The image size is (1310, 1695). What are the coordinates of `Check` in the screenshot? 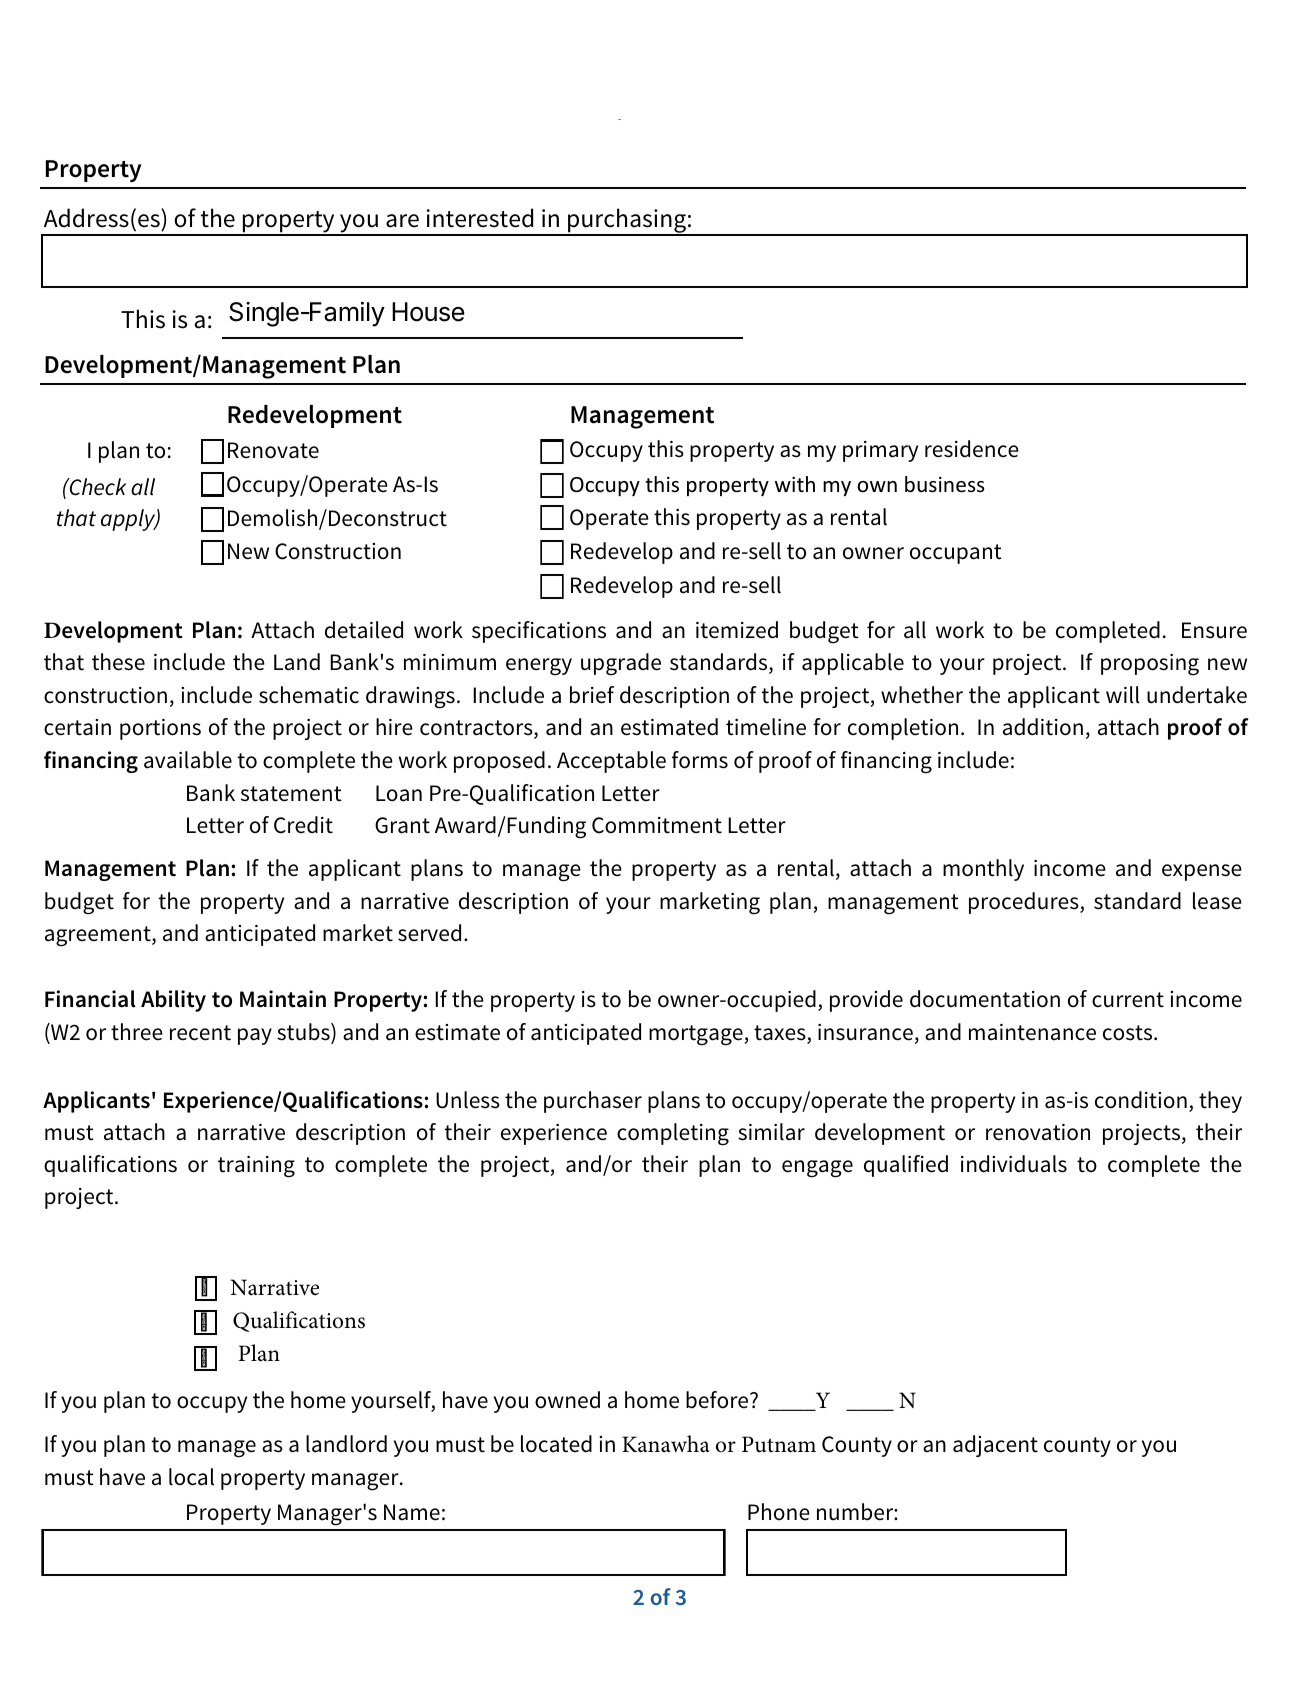 It's located at (96, 487).
